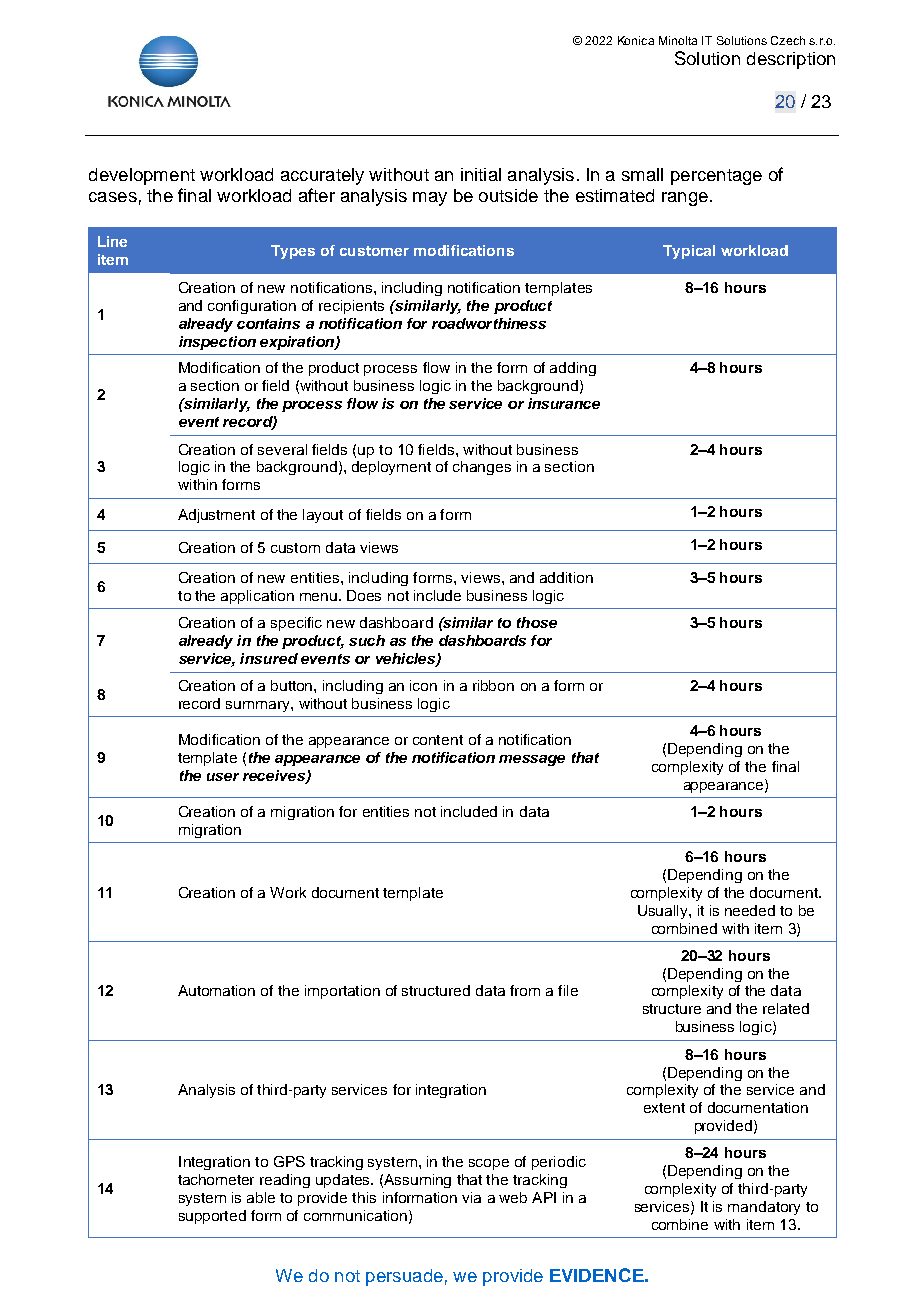 The height and width of the page is (1308, 924). What do you see at coordinates (481, 174) in the page?
I see `initial` at bounding box center [481, 174].
